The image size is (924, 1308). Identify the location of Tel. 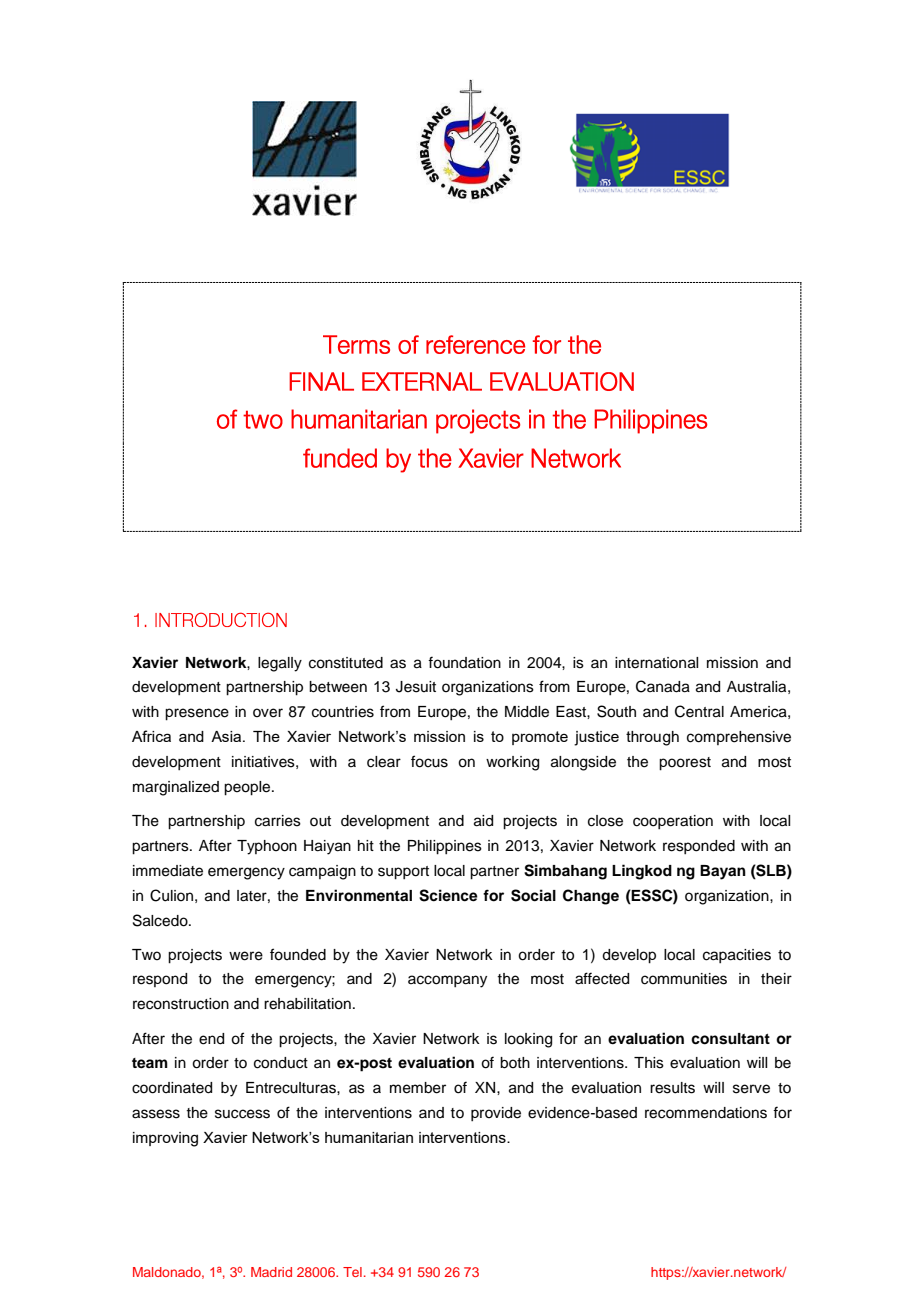
(352, 1272).
